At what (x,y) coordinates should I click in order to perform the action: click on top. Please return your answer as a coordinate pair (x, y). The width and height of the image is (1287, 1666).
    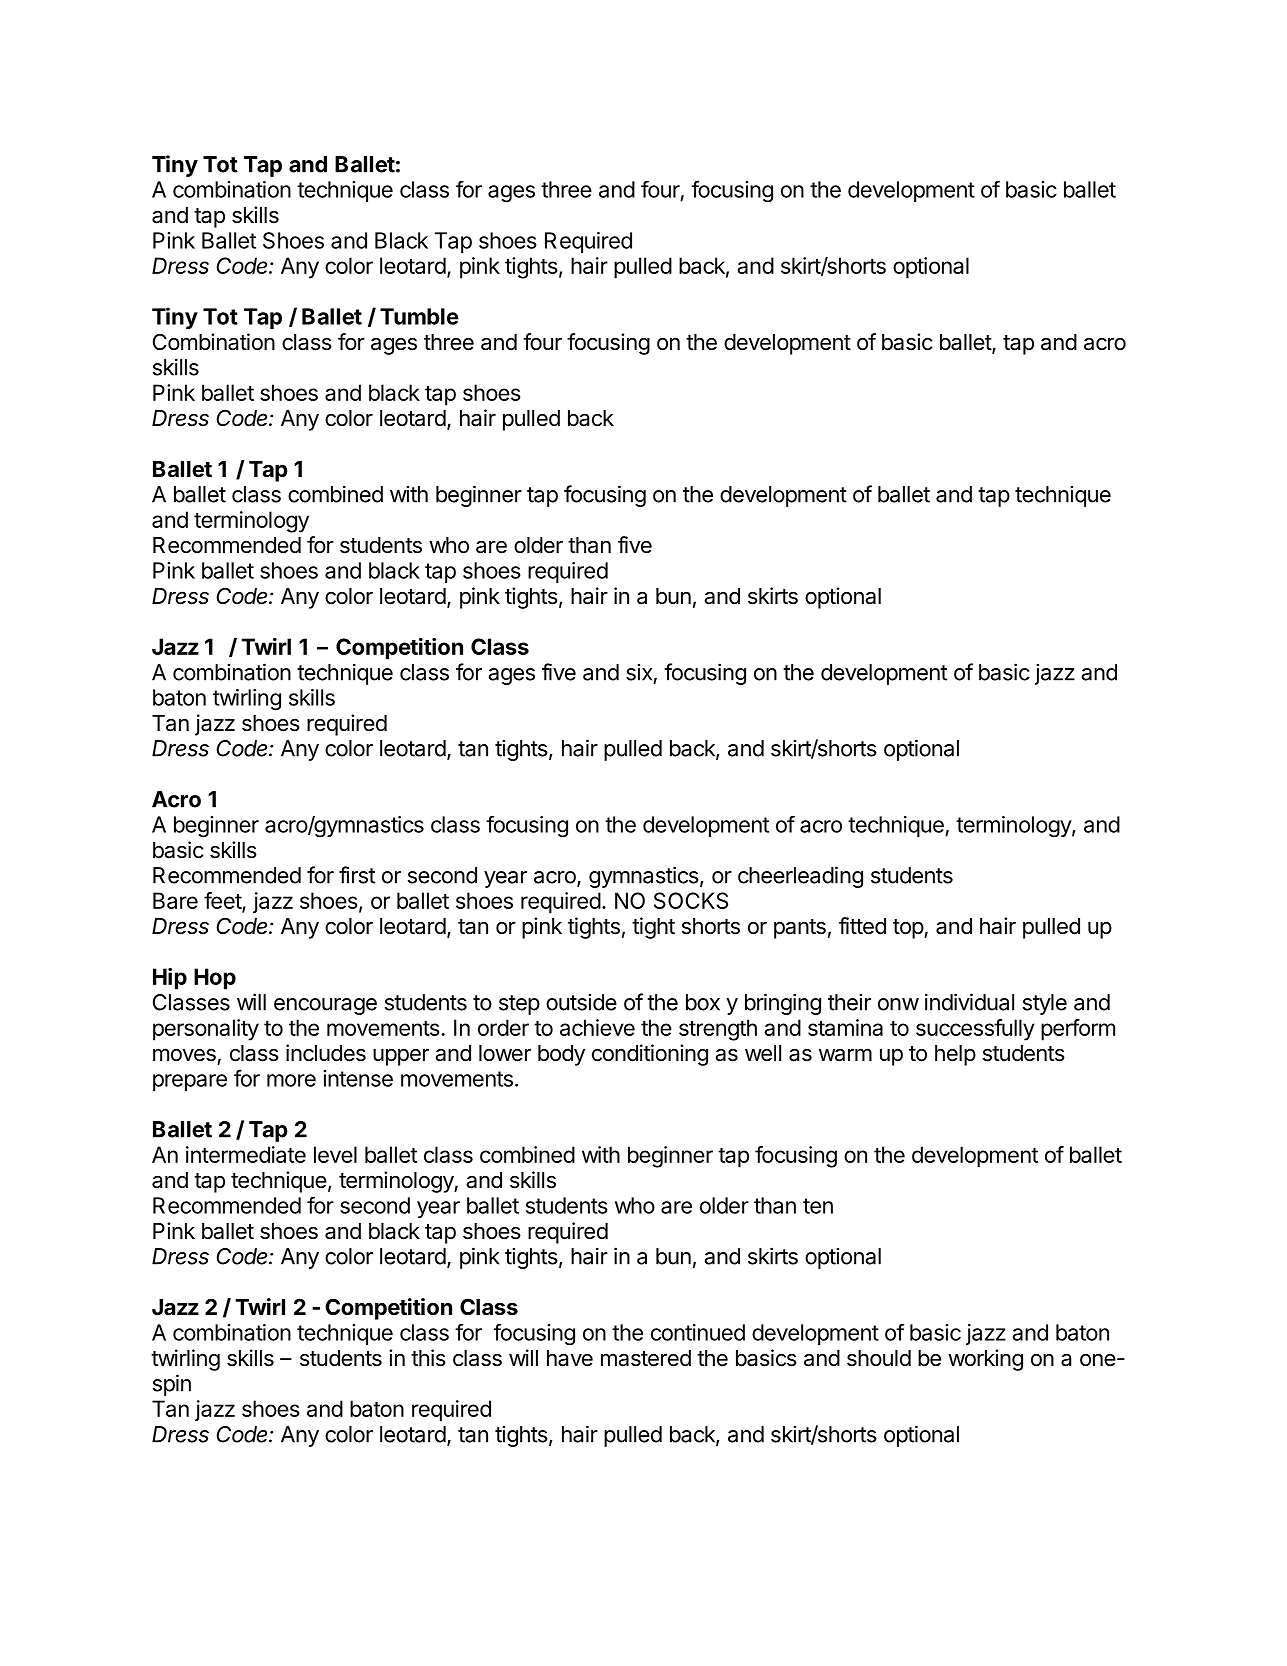
    Looking at the image, I should click on (909, 929).
